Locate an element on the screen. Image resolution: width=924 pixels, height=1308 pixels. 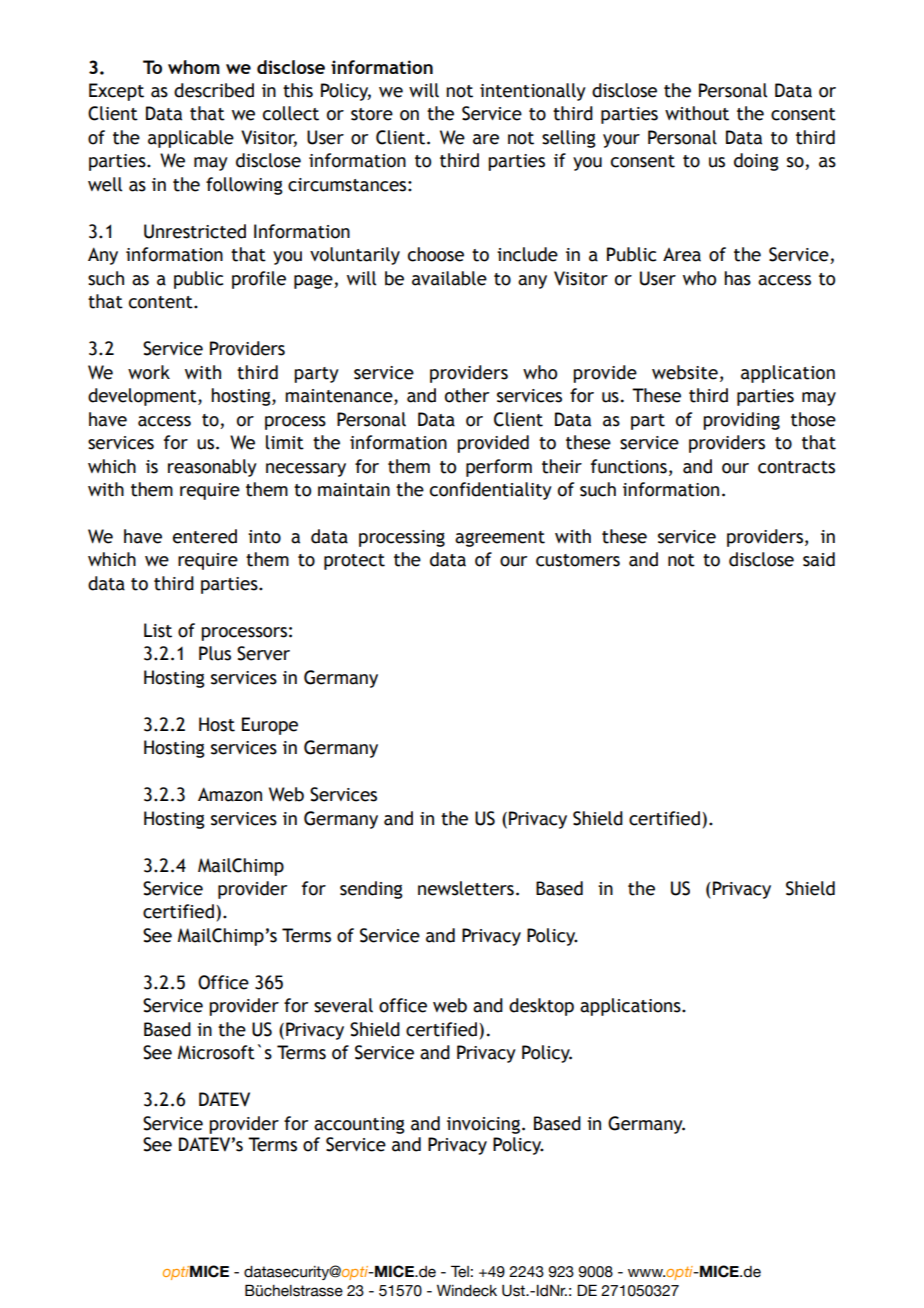
desktop is located at coordinates (541, 1007).
